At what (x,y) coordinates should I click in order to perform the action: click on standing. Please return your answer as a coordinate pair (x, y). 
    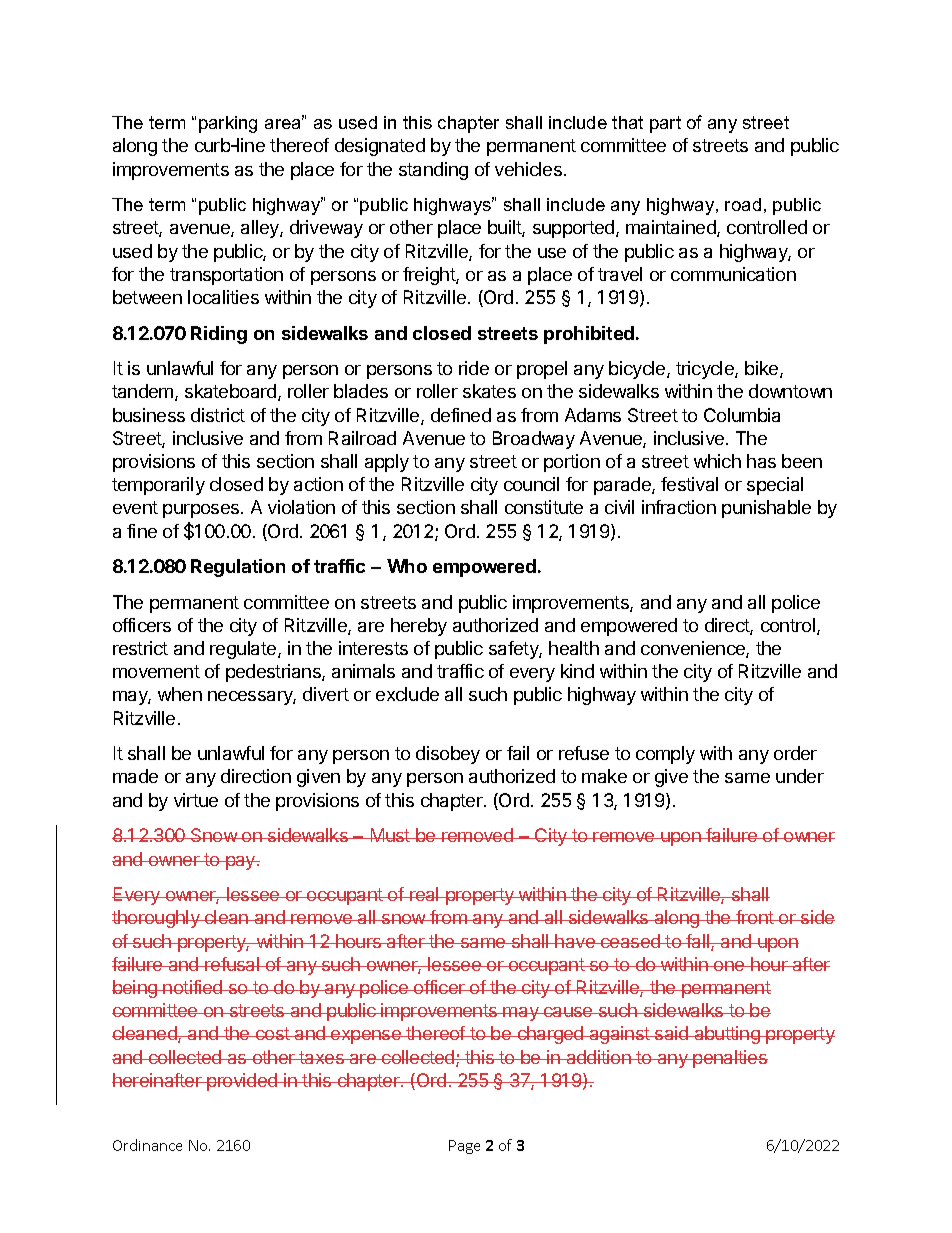
    Looking at the image, I should click on (433, 171).
